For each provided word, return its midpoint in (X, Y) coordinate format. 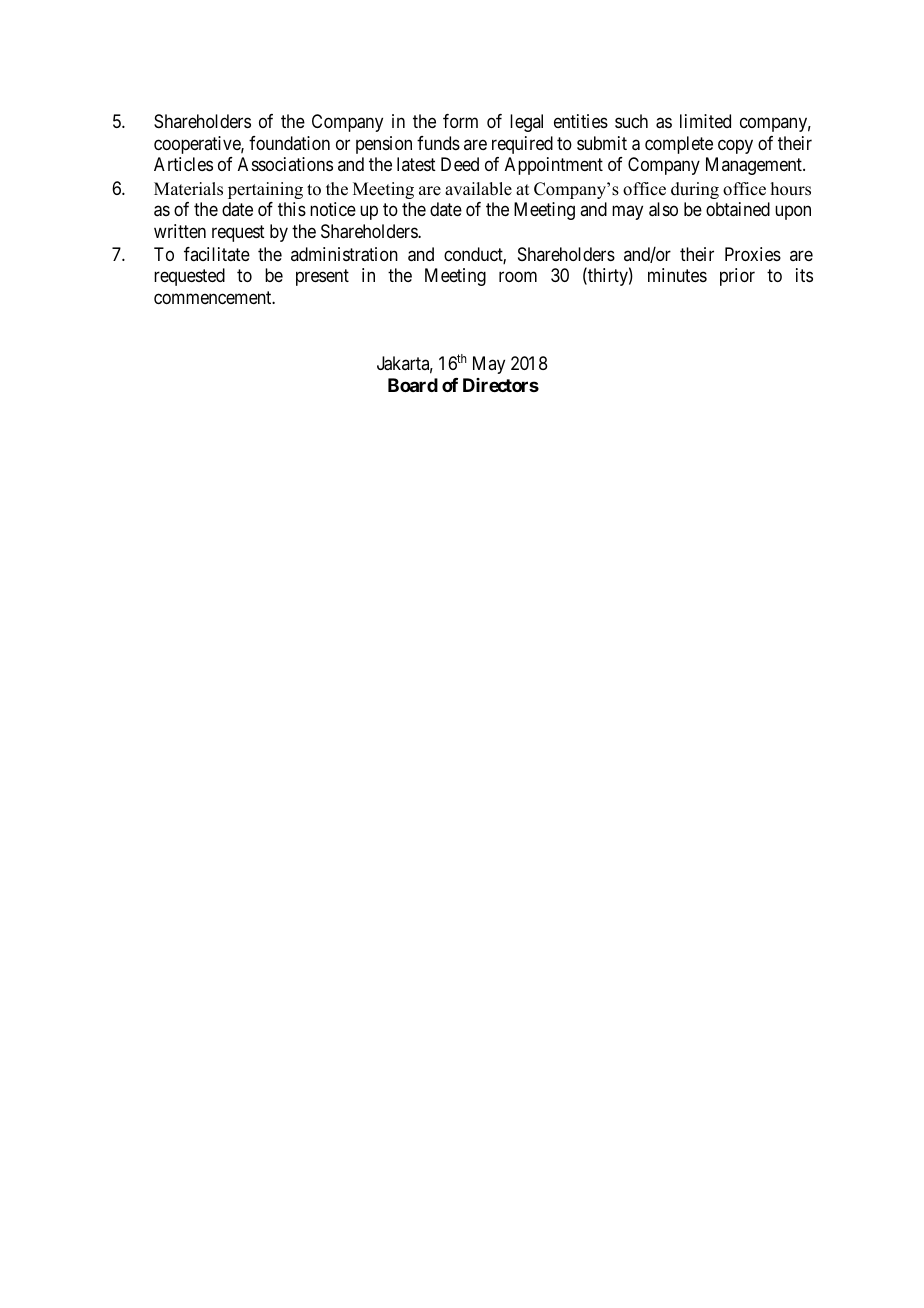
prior (737, 277)
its (804, 275)
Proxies (753, 254)
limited (705, 121)
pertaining (265, 190)
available (478, 189)
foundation (289, 143)
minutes (677, 275)
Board (413, 385)
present (322, 278)
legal (526, 123)
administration (344, 254)
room (518, 277)
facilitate (217, 254)
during (695, 190)
